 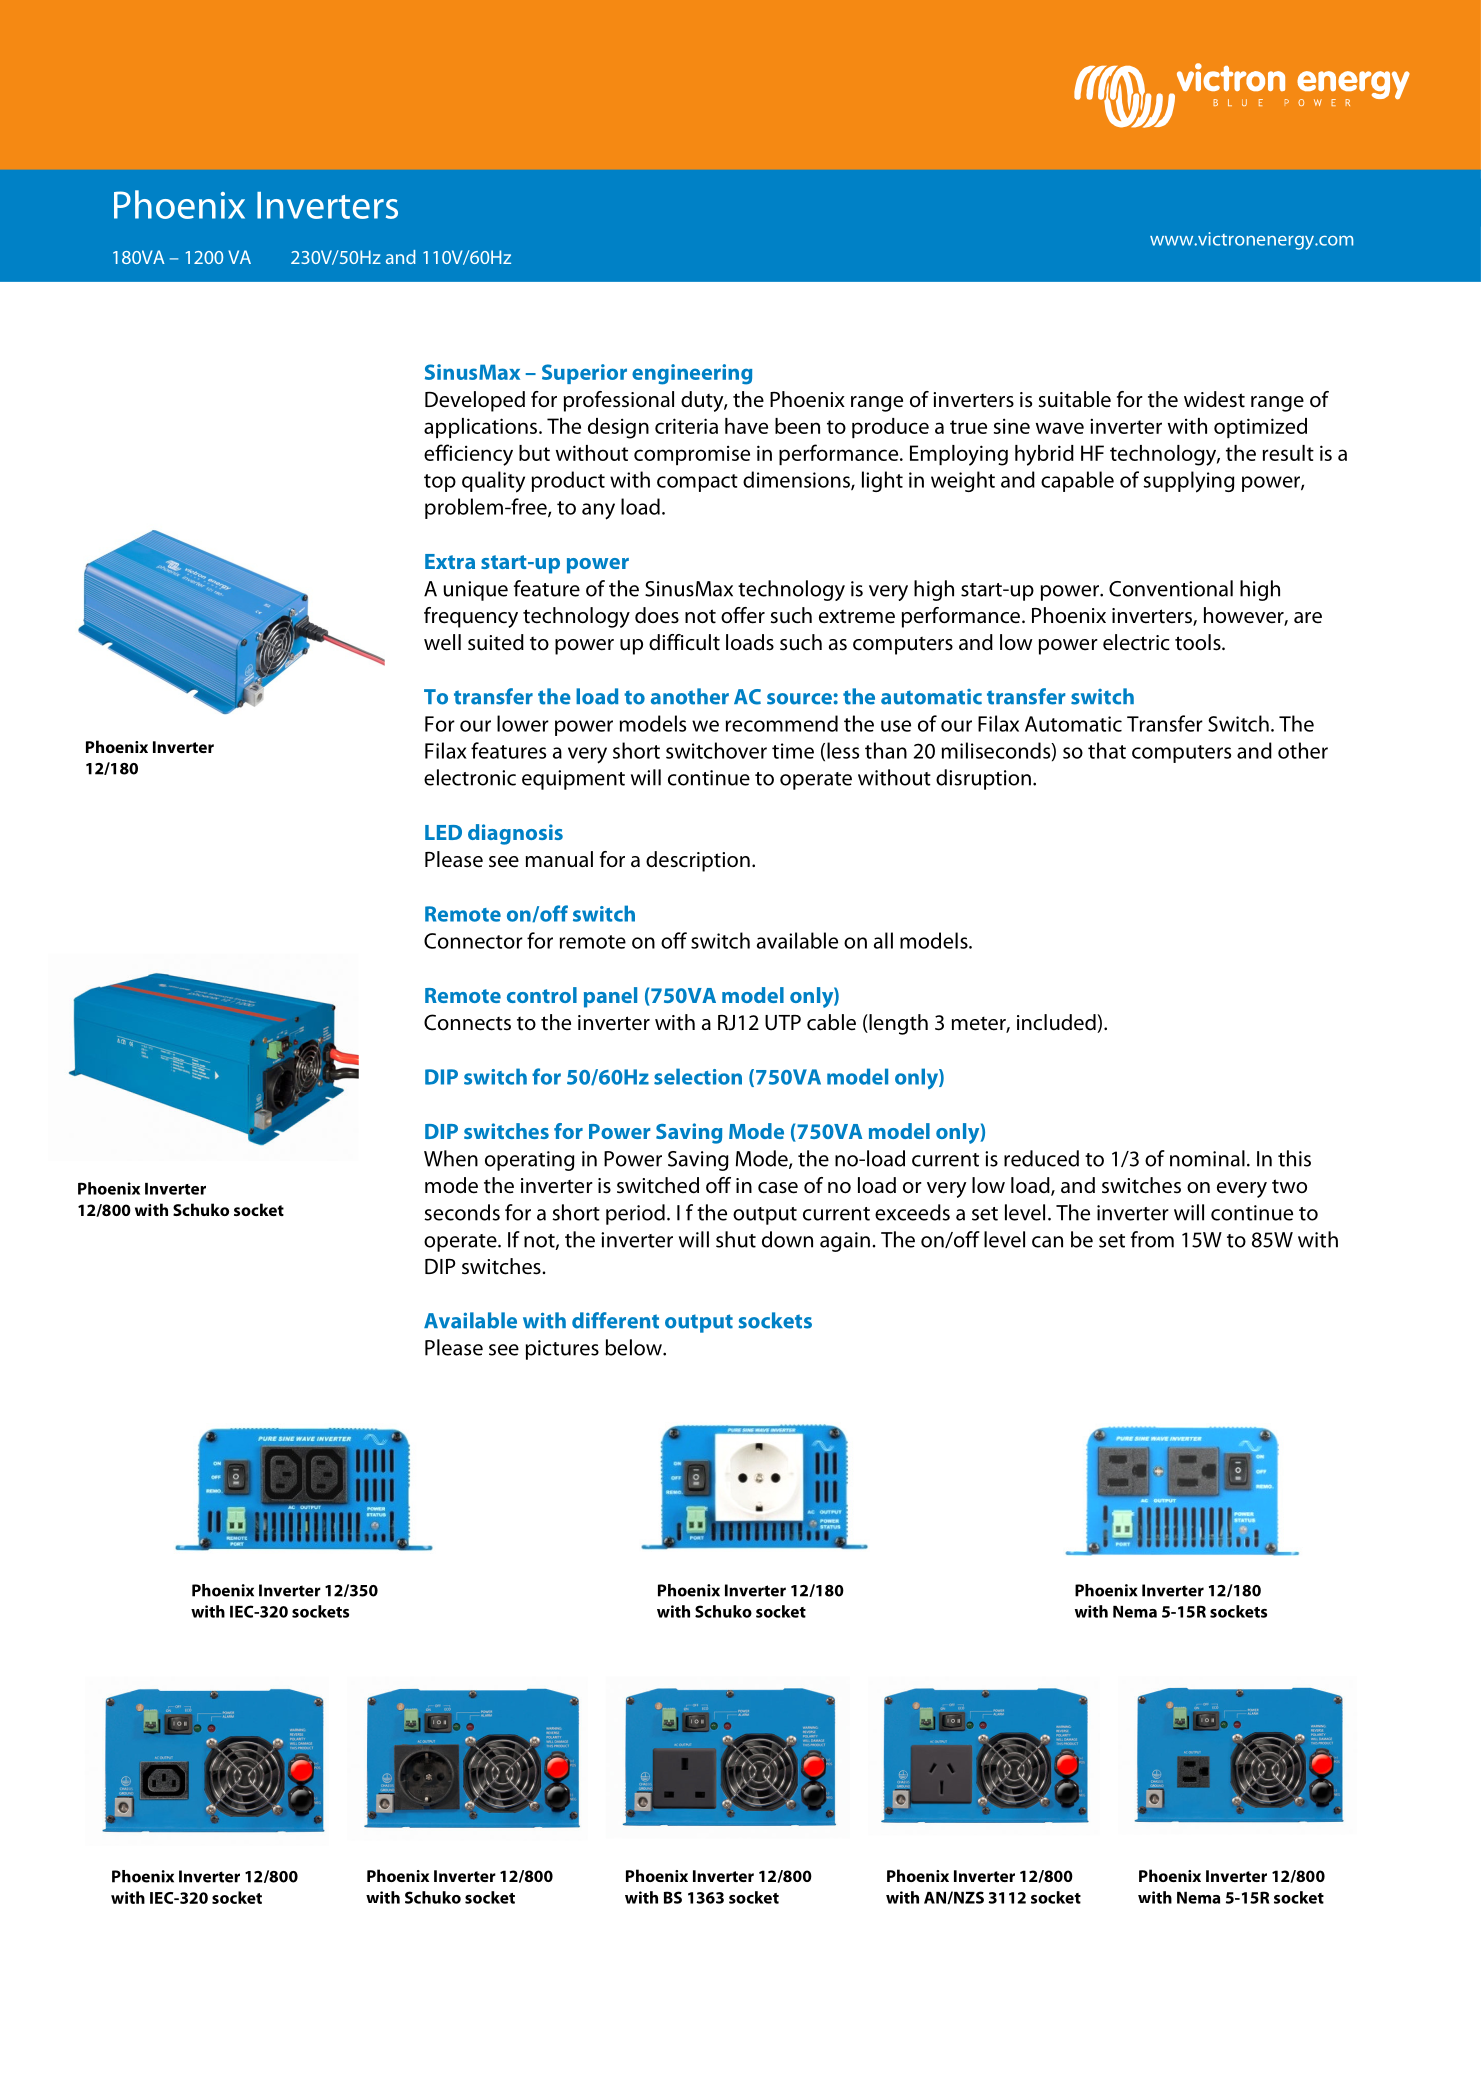 What do you see at coordinates (559, 859) in the page?
I see `manual` at bounding box center [559, 859].
